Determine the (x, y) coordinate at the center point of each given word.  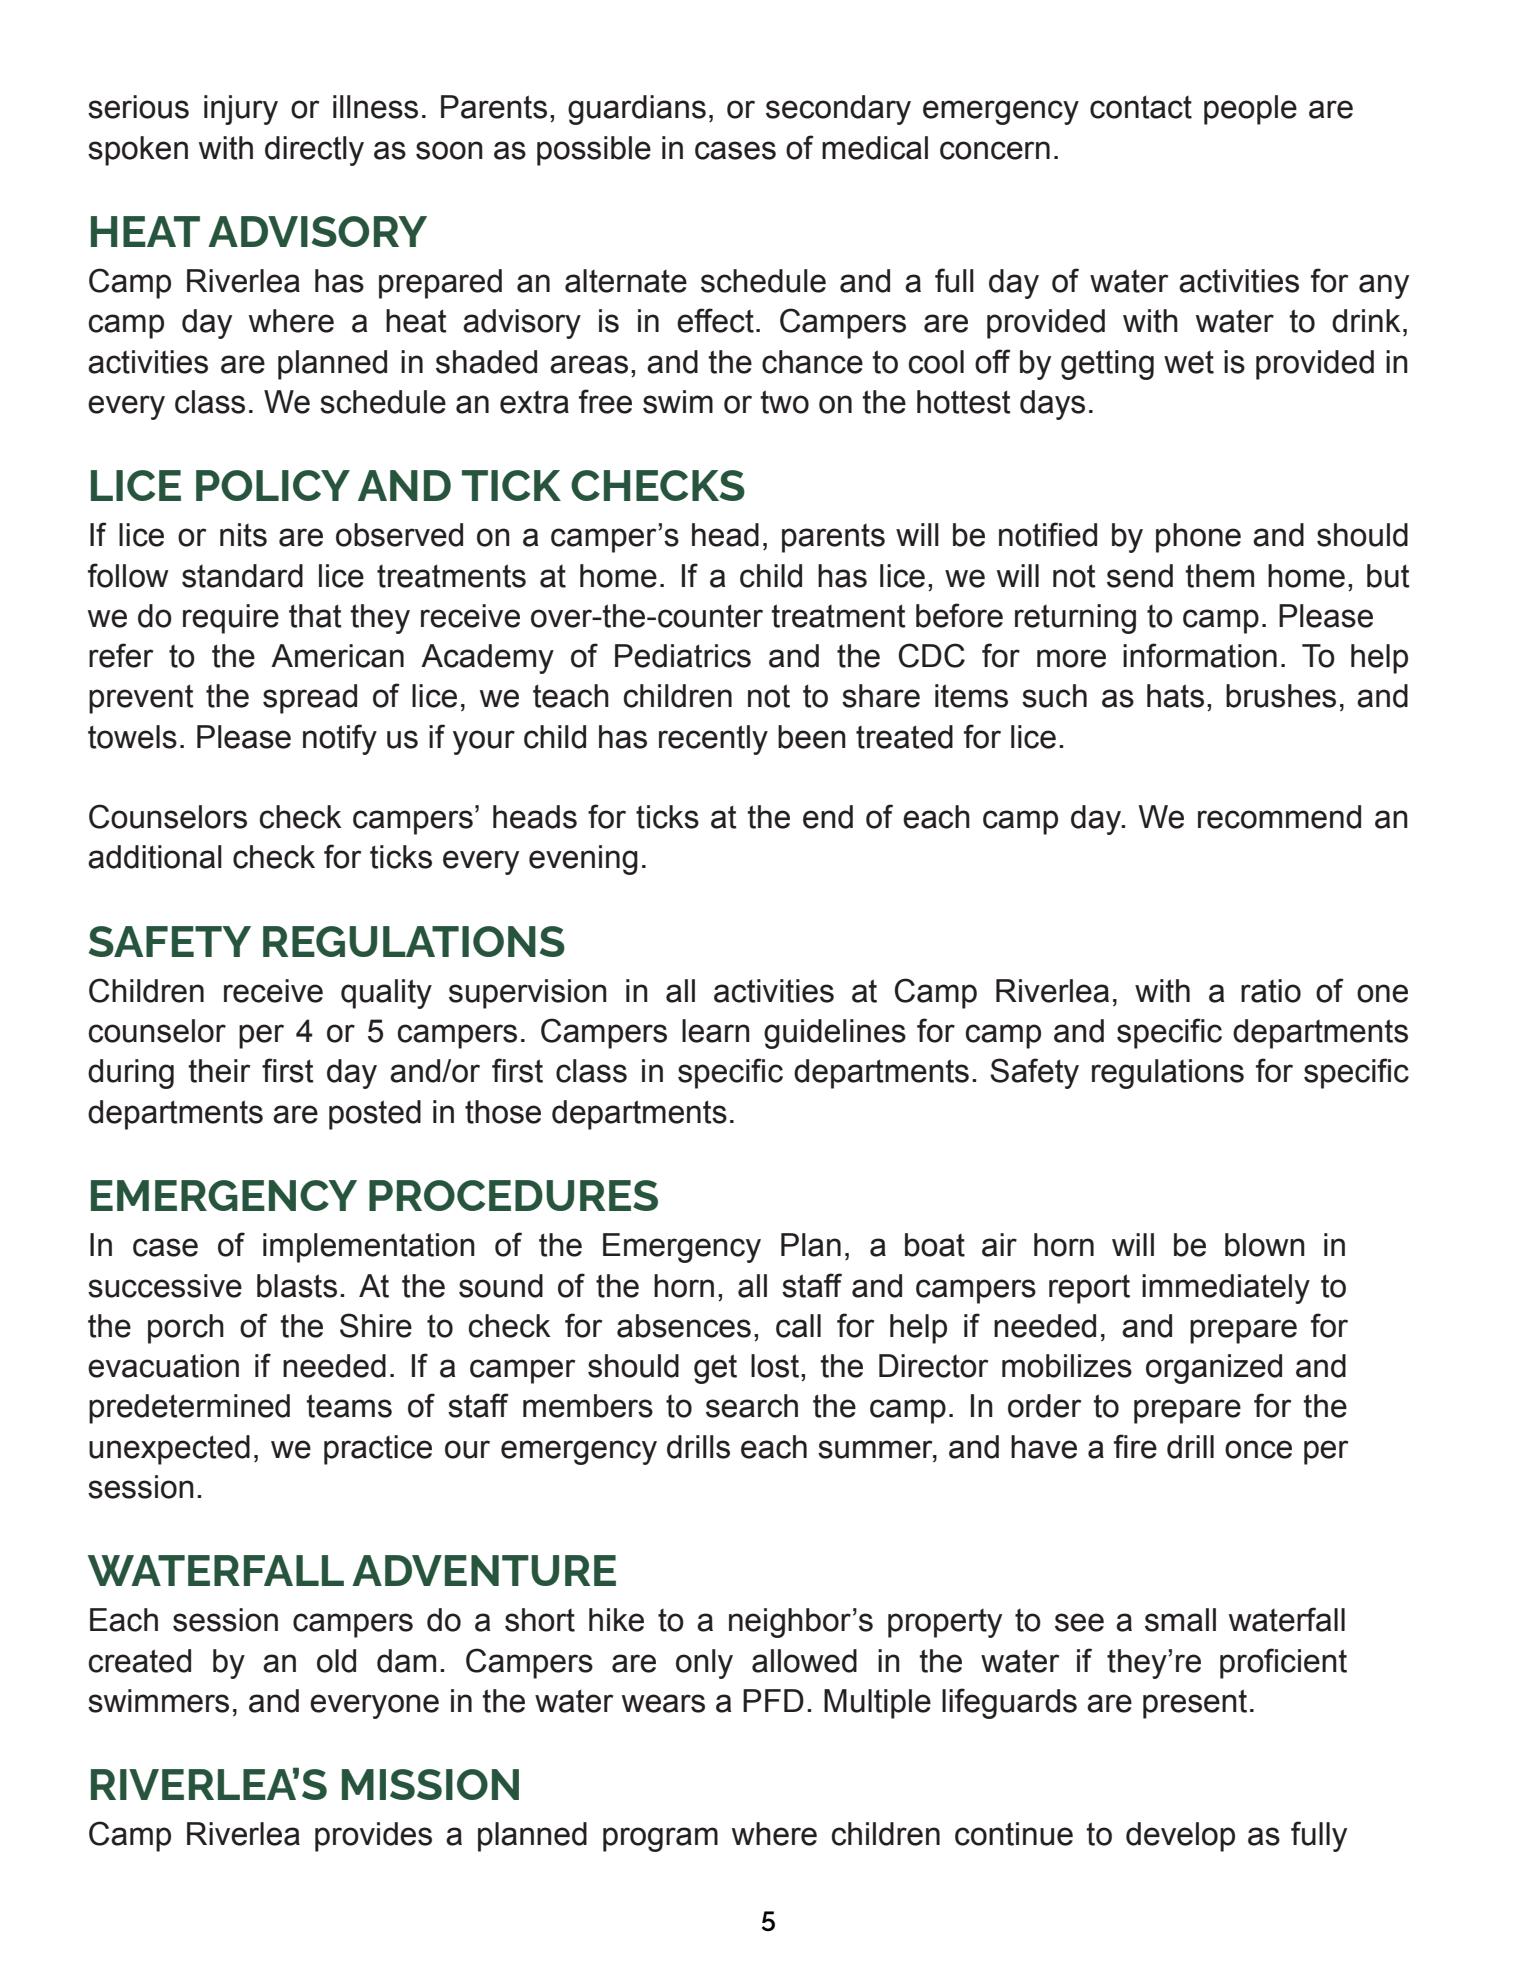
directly (314, 151)
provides (373, 1837)
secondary (838, 110)
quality (386, 994)
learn (716, 1031)
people (1250, 110)
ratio (1271, 991)
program (660, 1839)
